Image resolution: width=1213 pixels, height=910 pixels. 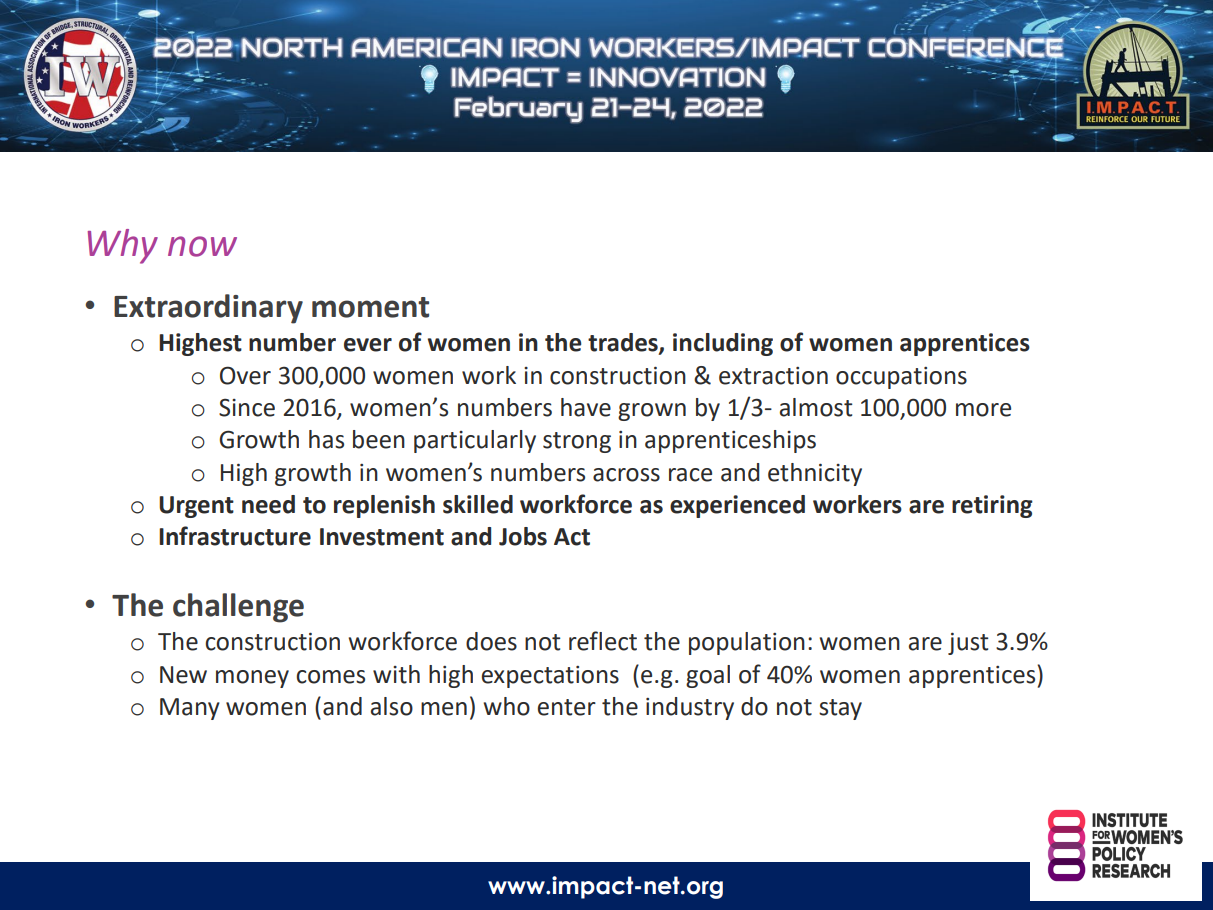 I want to click on occupations, so click(x=901, y=378).
